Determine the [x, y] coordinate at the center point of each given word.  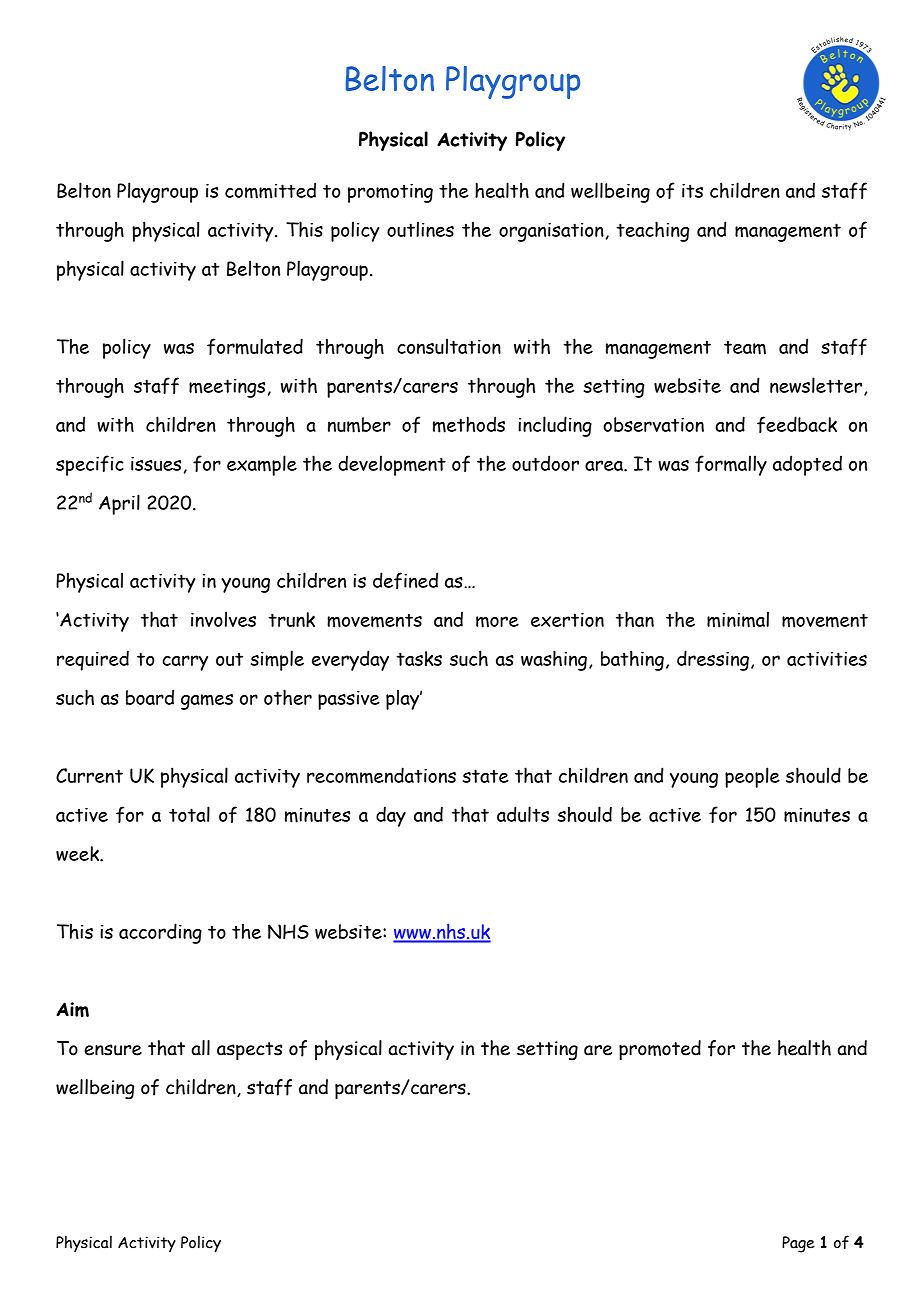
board [150, 697]
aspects [249, 1051]
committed [270, 190]
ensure [113, 1050]
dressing [713, 660]
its [692, 191]
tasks [419, 658]
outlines [420, 229]
